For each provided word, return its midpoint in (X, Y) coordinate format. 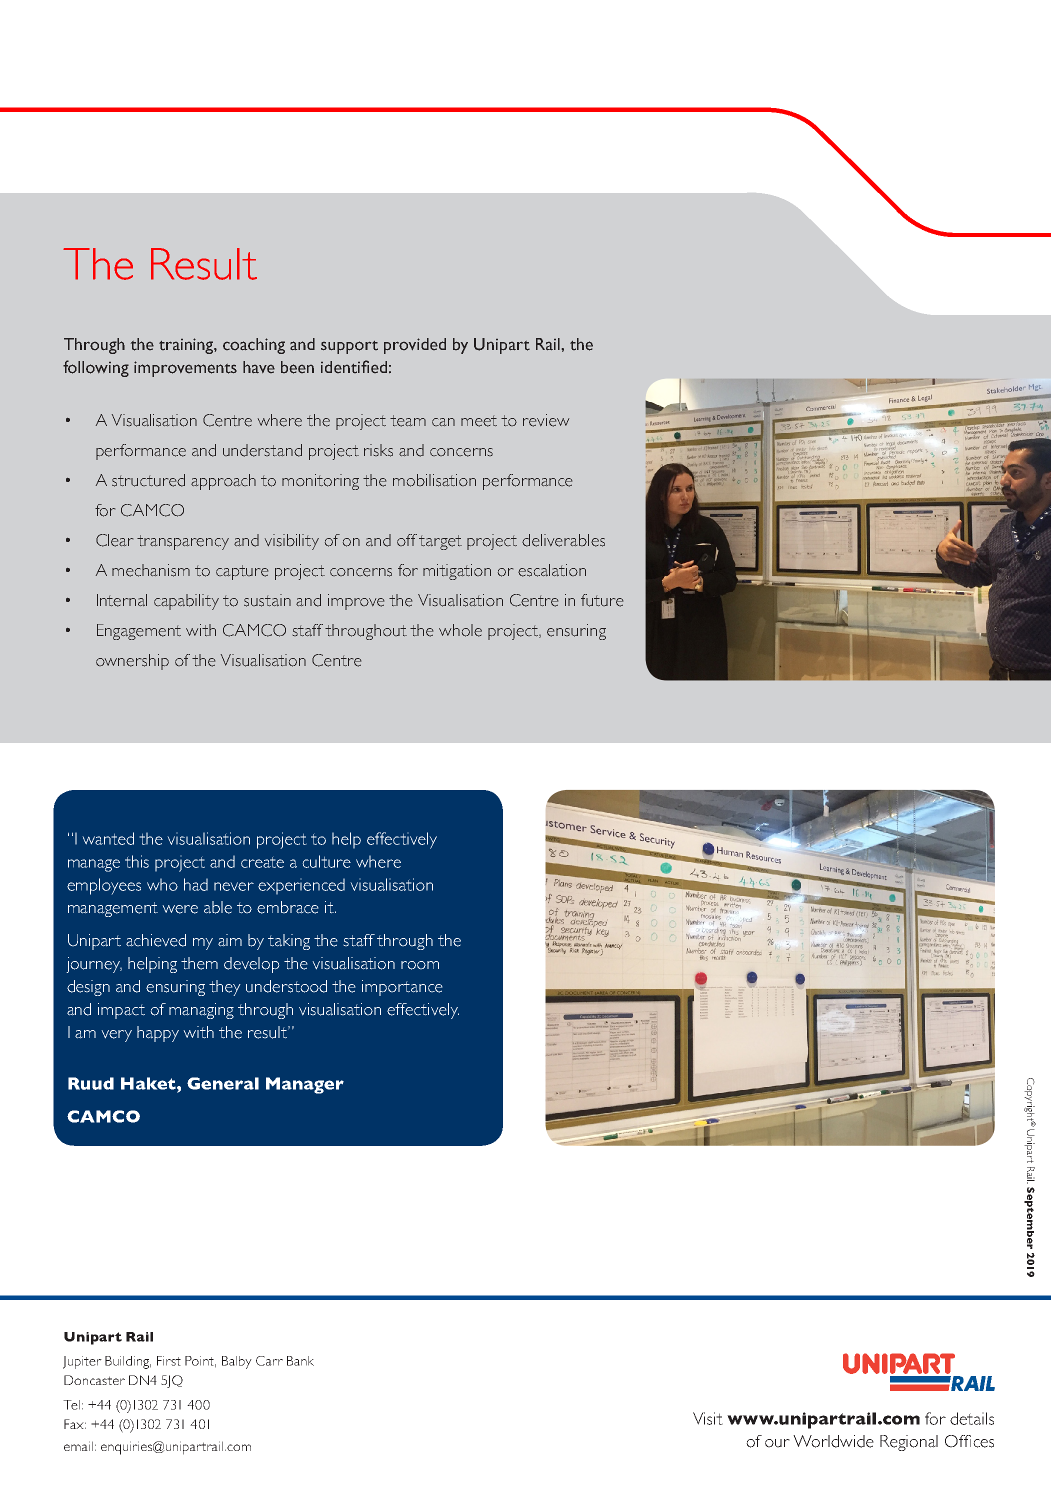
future (602, 600)
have (259, 367)
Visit (708, 1418)
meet (479, 421)
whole (460, 630)
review (546, 420)
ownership (132, 662)
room (420, 965)
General (223, 1083)
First (169, 1361)
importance (402, 988)
